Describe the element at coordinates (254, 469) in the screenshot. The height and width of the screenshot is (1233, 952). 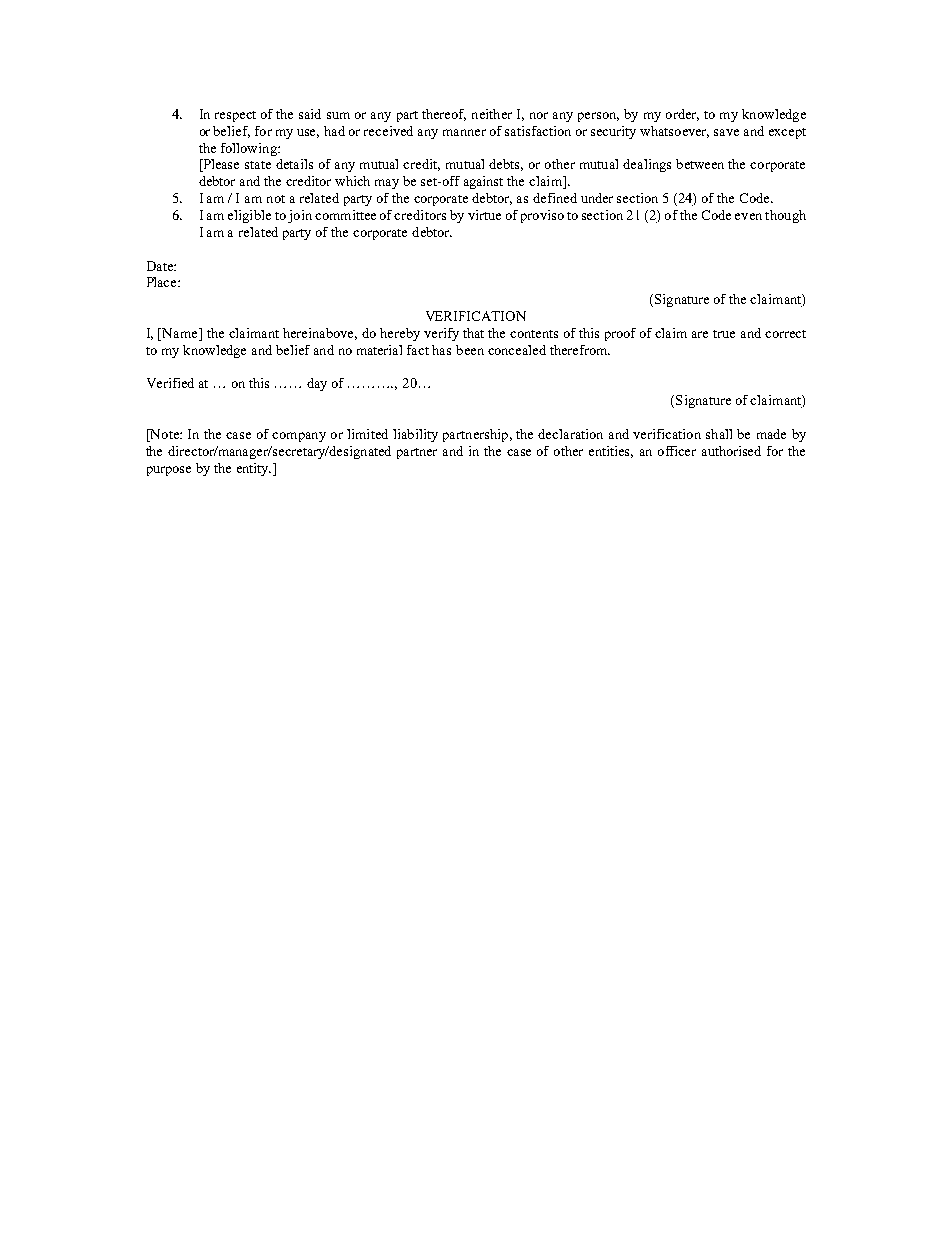
I see `entity` at that location.
